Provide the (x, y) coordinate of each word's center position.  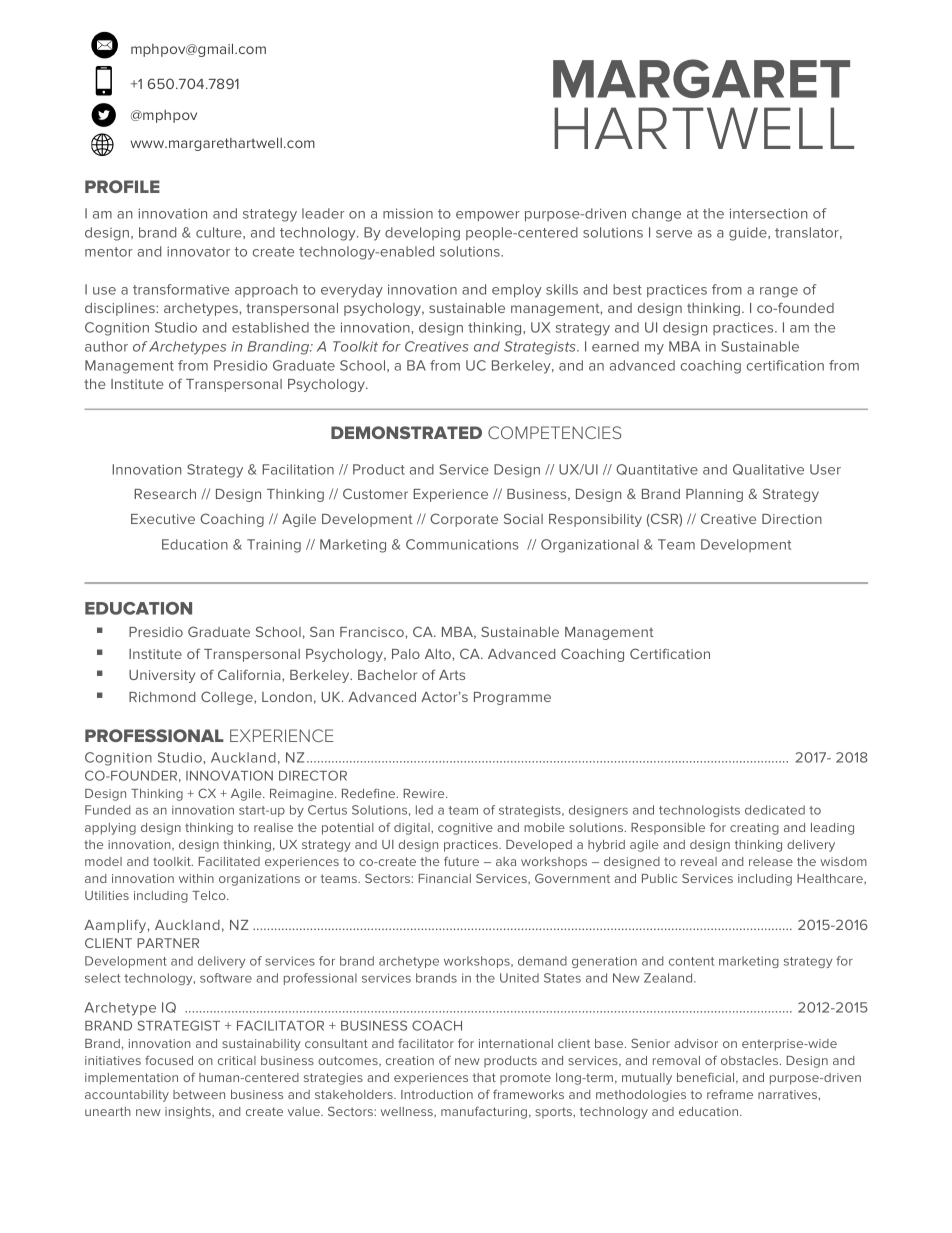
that (484, 1077)
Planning (714, 495)
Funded (107, 810)
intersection (768, 213)
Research (165, 494)
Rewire (425, 793)
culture (220, 233)
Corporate (464, 520)
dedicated (775, 810)
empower (488, 216)
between (199, 1094)
